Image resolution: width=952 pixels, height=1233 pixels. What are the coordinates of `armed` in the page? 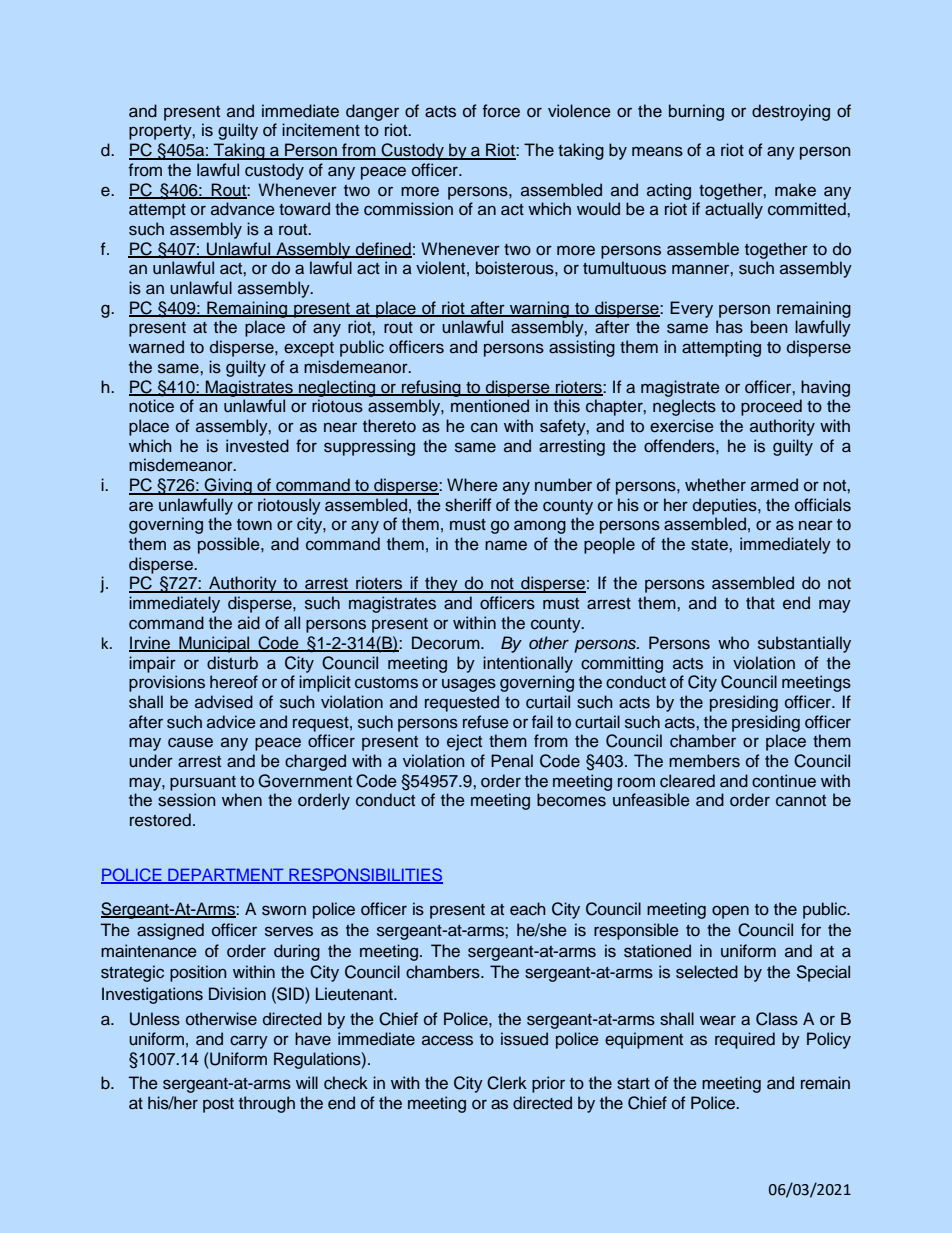 It's located at (774, 485).
